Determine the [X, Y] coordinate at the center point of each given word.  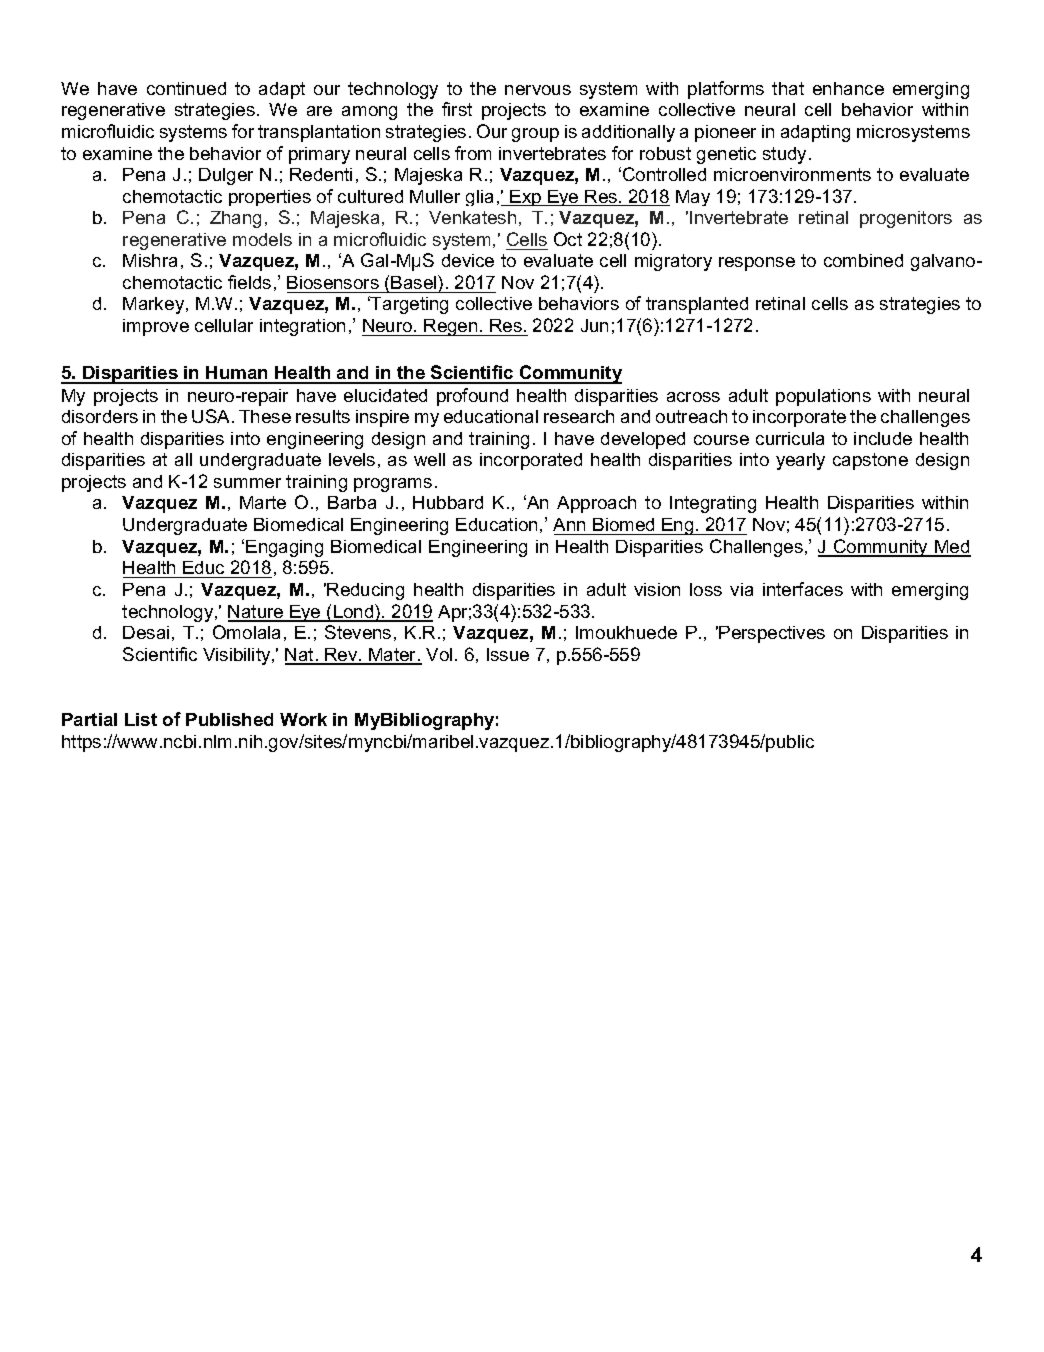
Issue [508, 654]
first [457, 109]
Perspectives [772, 634]
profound [472, 397]
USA [212, 416]
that [788, 88]
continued [186, 88]
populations [823, 397]
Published [229, 719]
